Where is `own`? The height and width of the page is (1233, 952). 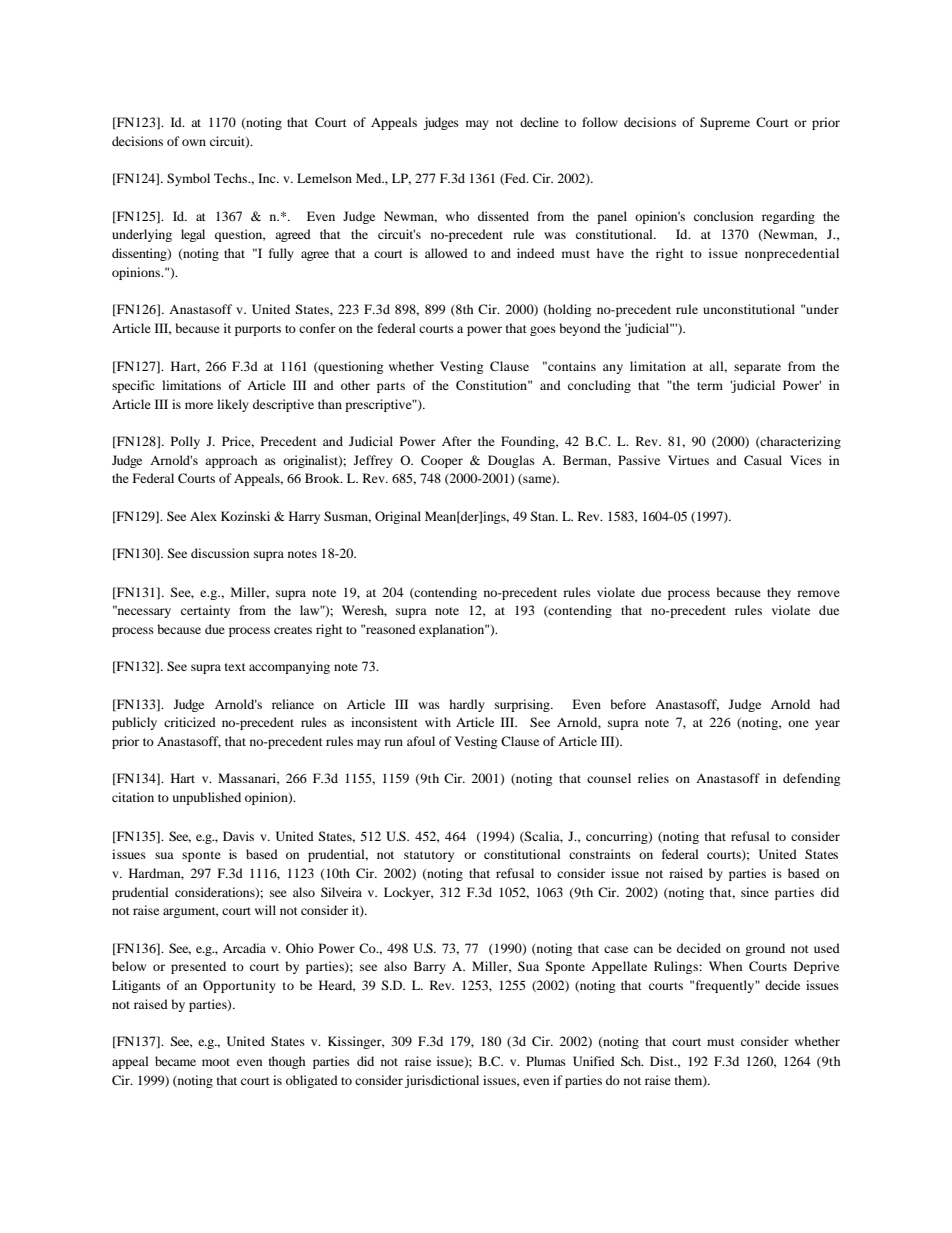
own is located at coordinates (194, 142).
